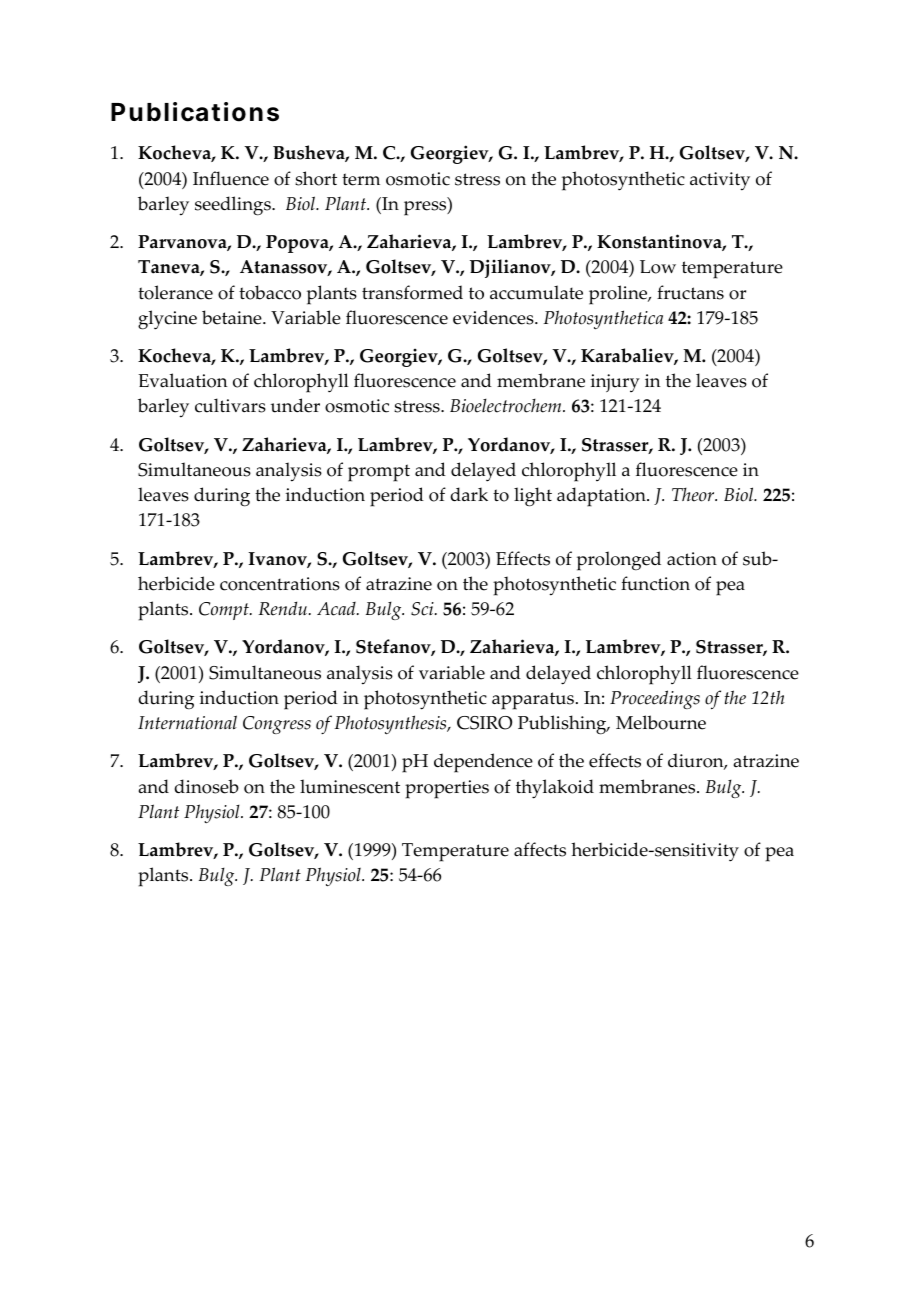 The height and width of the document is (1308, 924). I want to click on cultivars, so click(230, 405).
